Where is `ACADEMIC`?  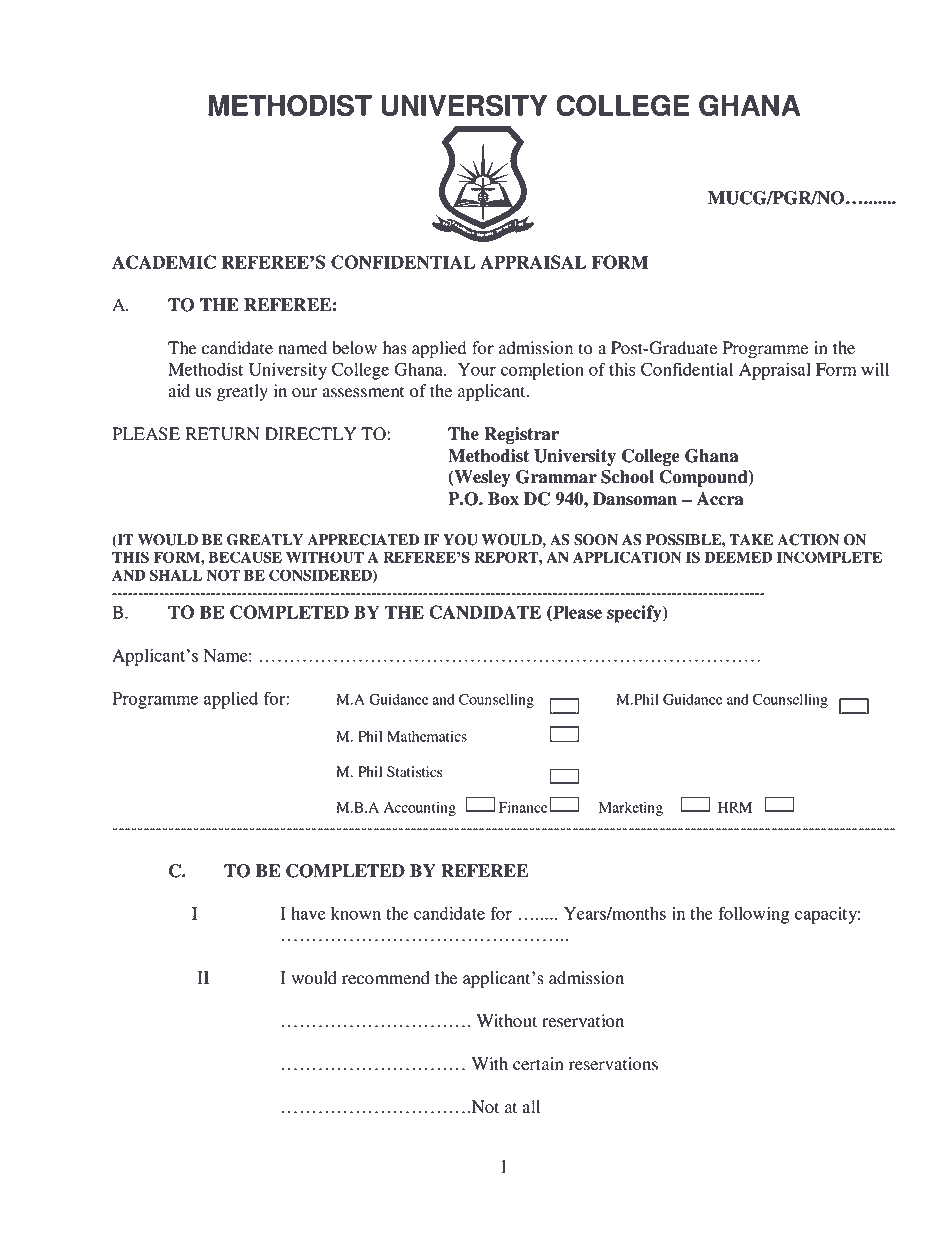 ACADEMIC is located at coordinates (164, 262).
